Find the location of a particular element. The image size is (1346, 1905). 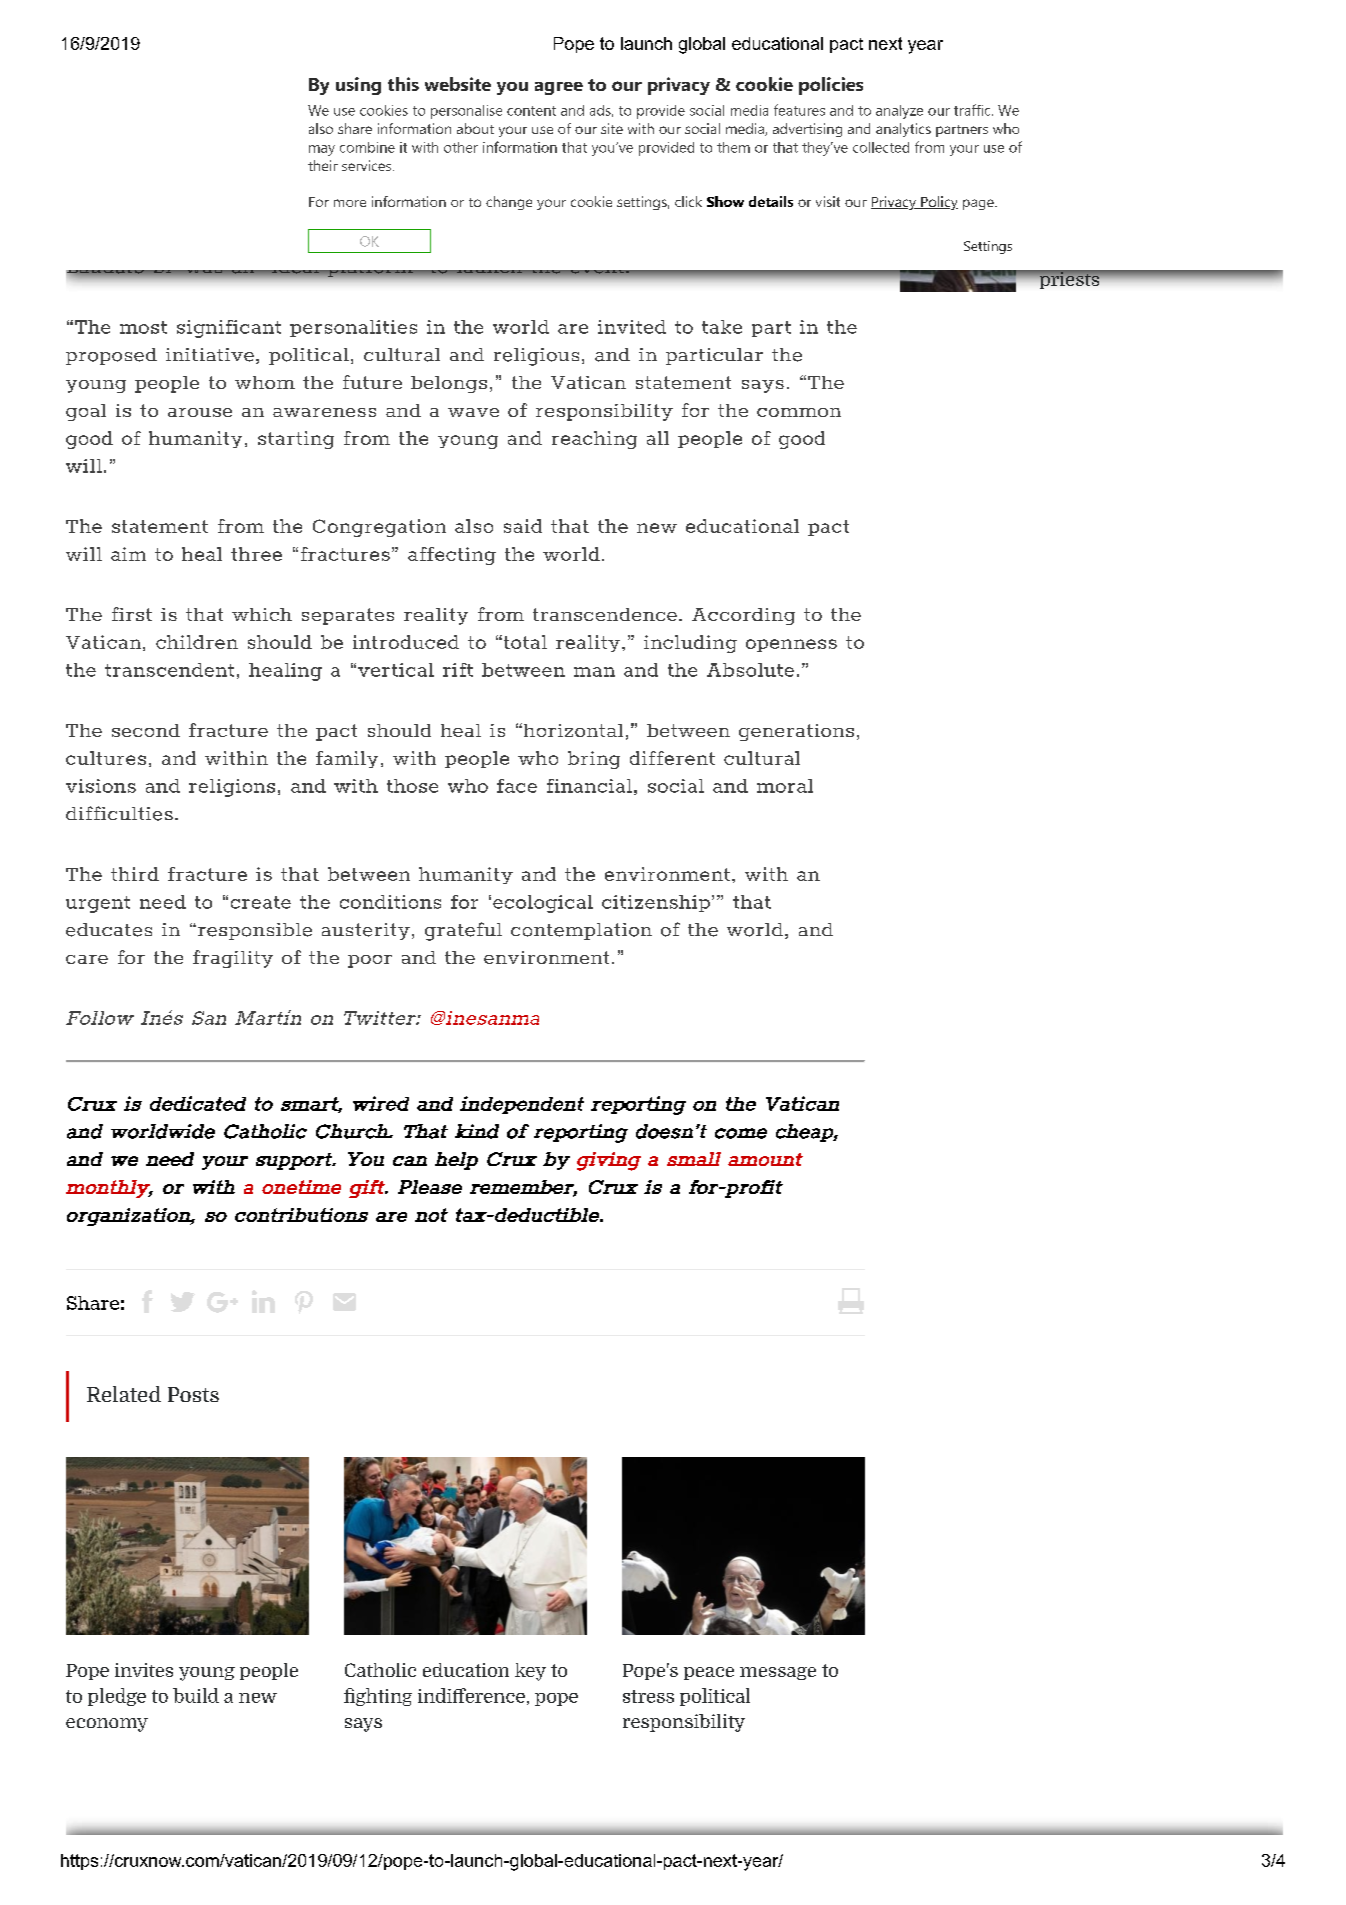

collected is located at coordinates (881, 147).
